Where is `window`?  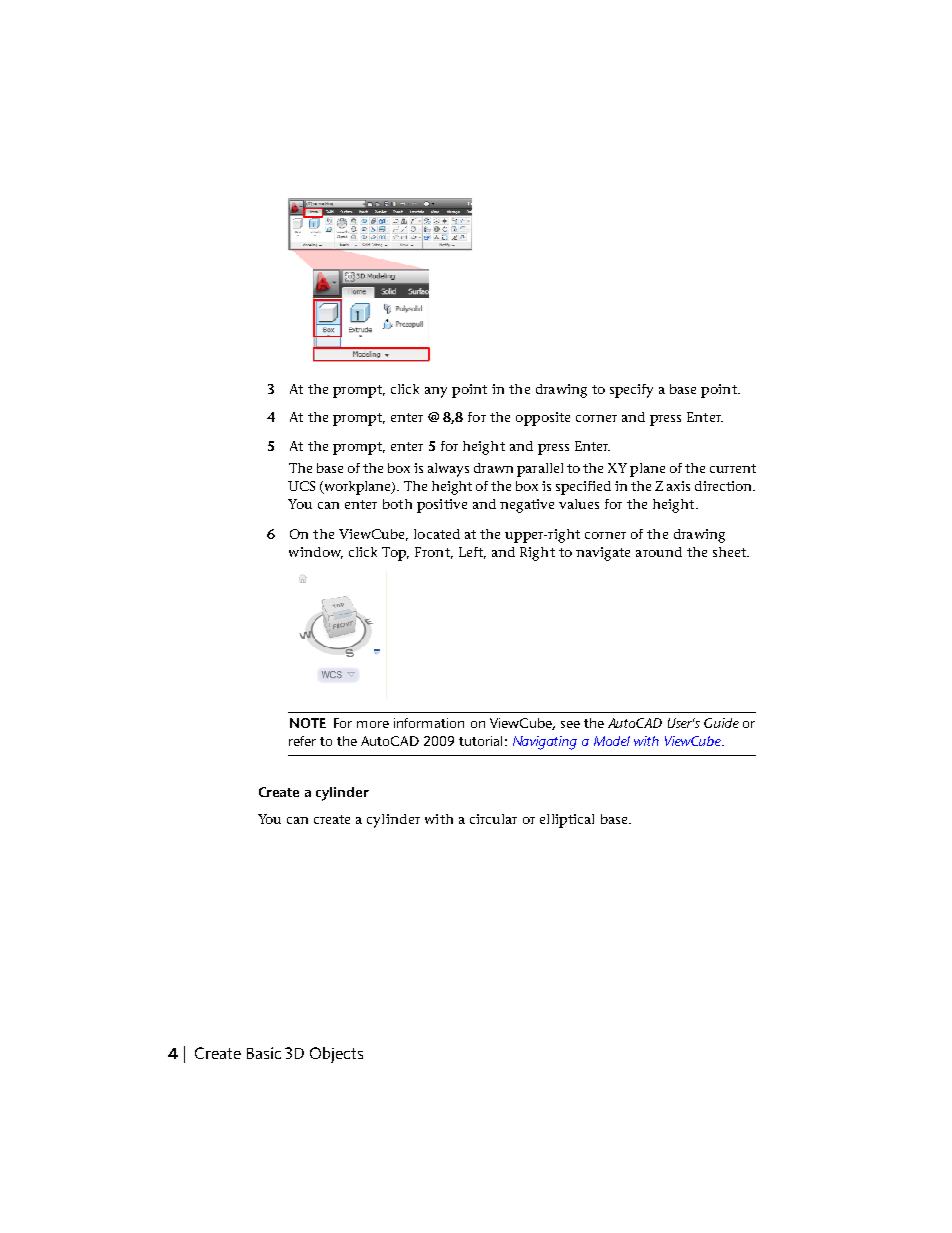 window is located at coordinates (316, 553).
